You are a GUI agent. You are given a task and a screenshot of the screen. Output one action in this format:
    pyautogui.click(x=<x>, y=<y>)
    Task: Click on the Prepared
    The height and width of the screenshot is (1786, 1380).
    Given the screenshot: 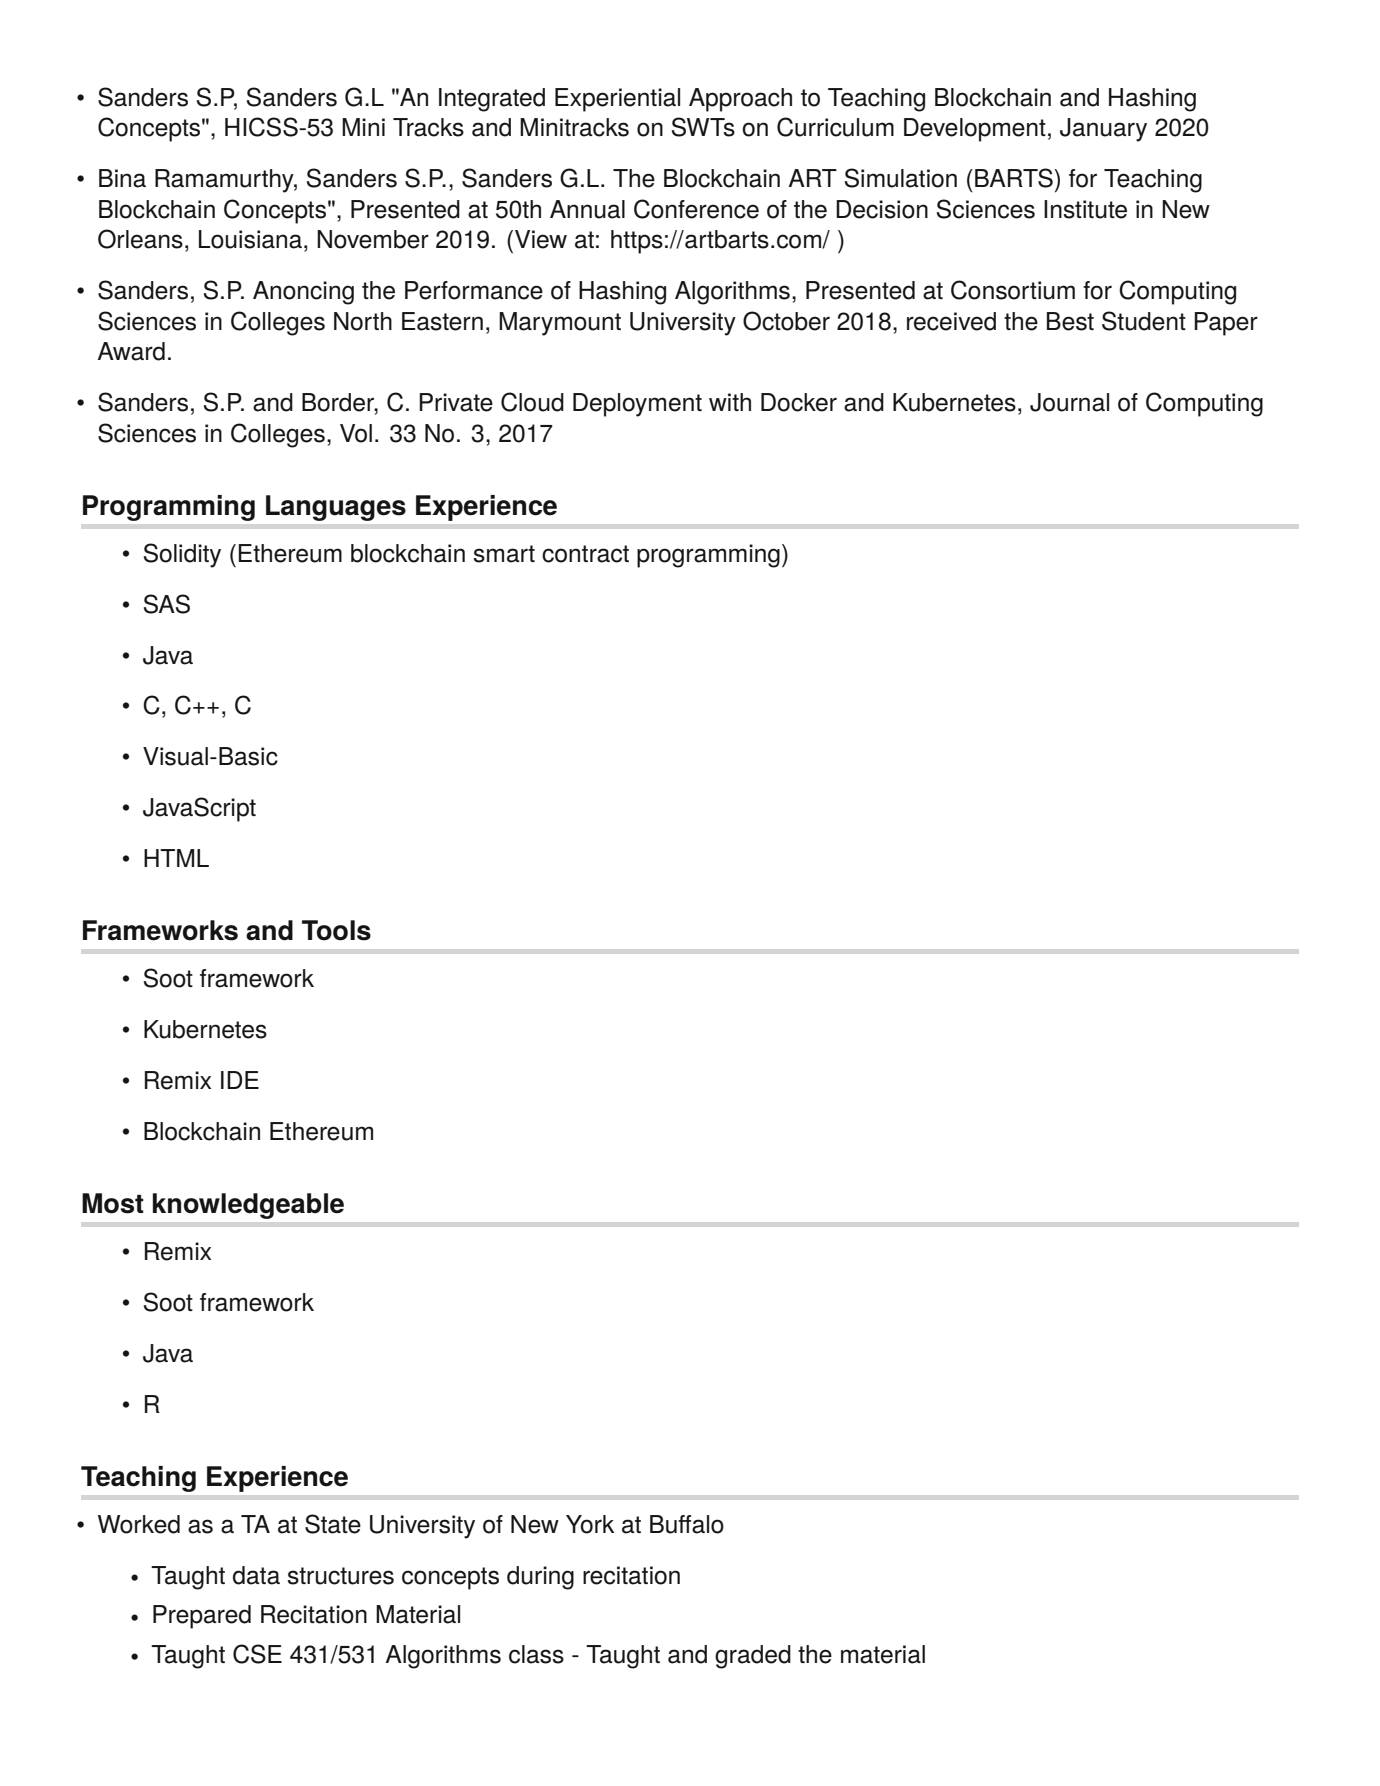 What is the action you would take?
    pyautogui.click(x=202, y=1617)
